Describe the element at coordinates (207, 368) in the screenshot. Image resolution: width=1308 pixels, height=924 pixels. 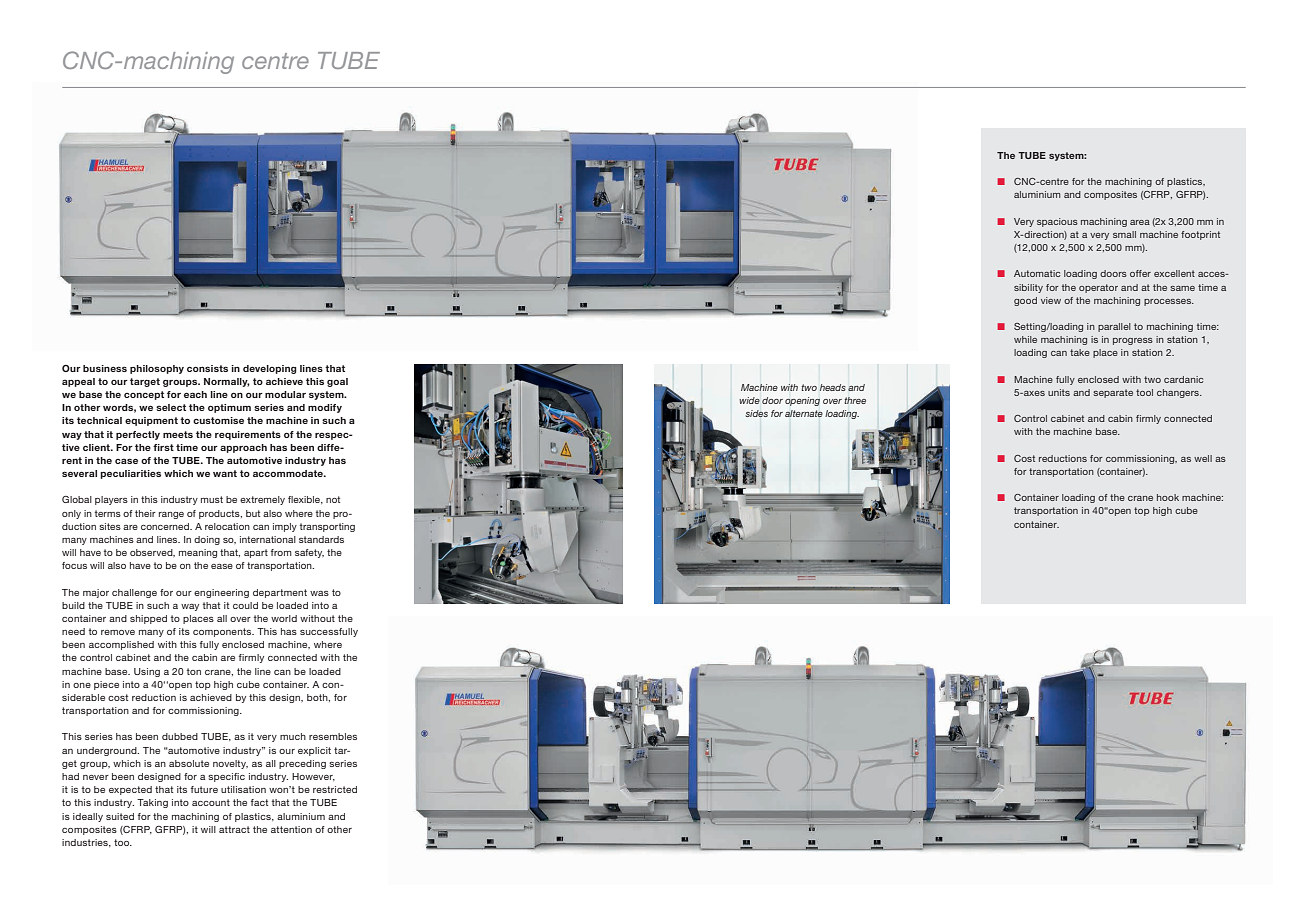
I see `consists` at that location.
